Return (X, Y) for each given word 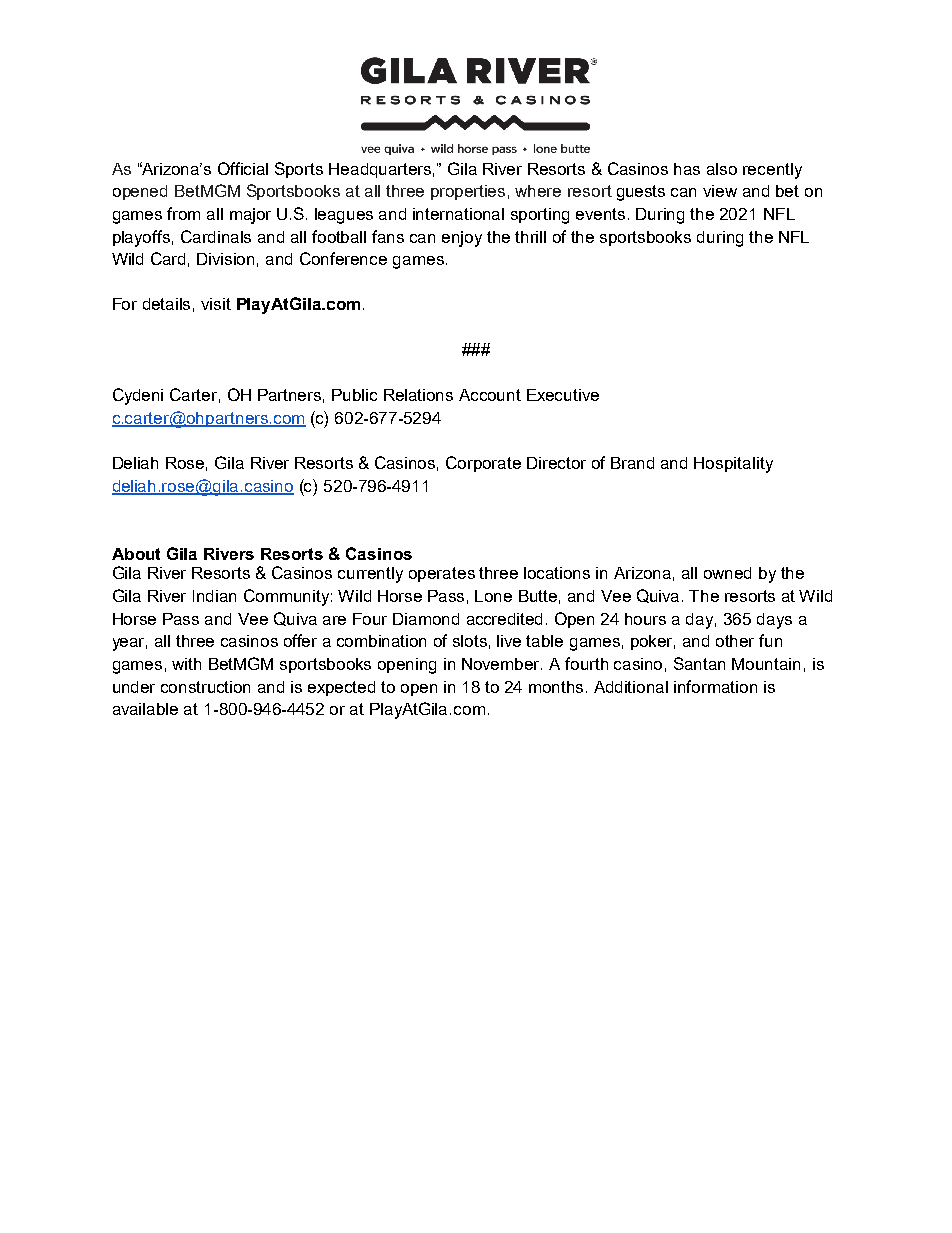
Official (243, 168)
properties (468, 192)
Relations (418, 395)
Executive (563, 395)
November (502, 664)
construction (205, 687)
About (136, 554)
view (720, 191)
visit (216, 304)
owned (727, 573)
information (715, 686)
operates (442, 574)
